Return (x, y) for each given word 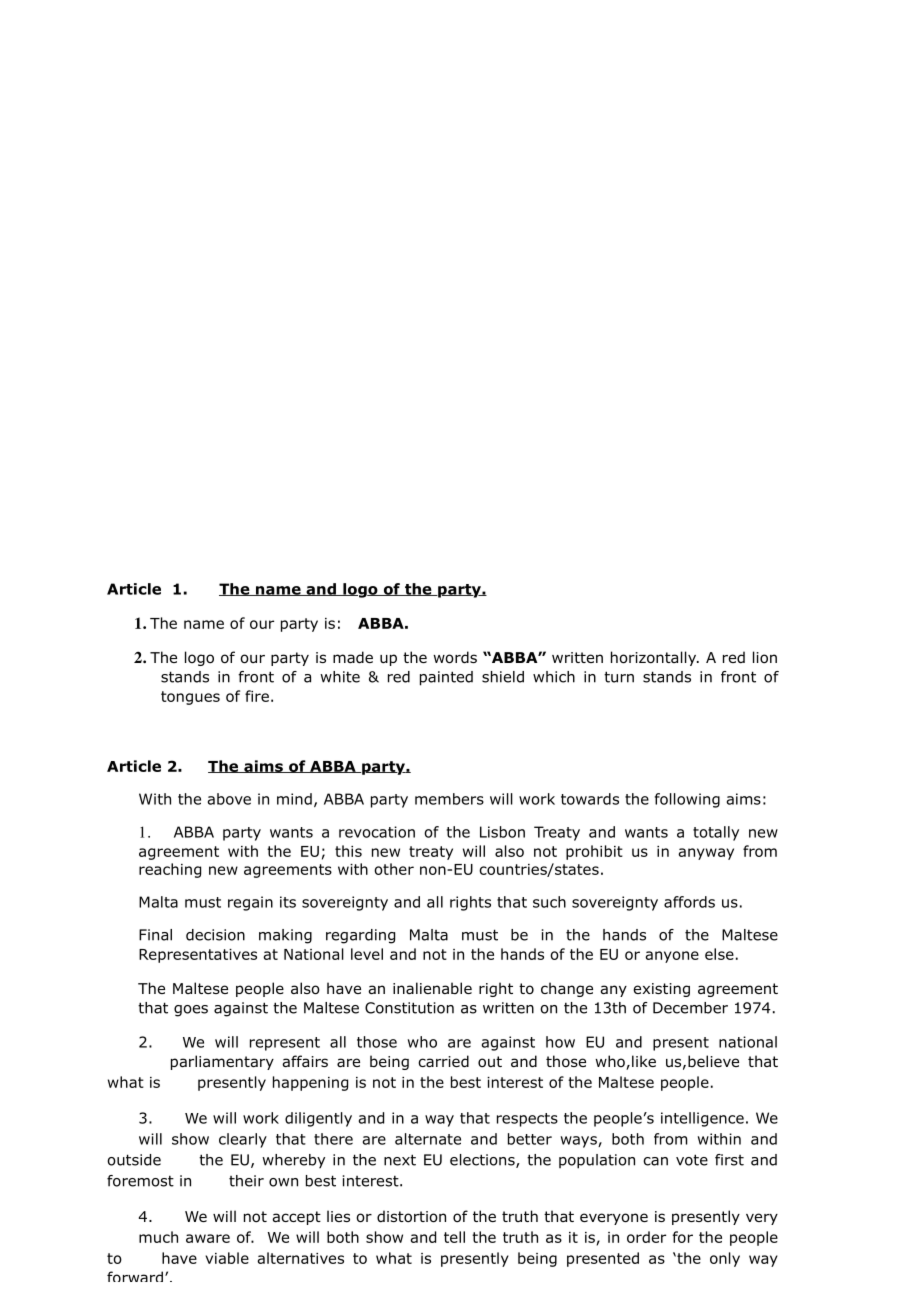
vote (692, 1160)
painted (446, 678)
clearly (243, 1140)
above (229, 799)
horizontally (654, 658)
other (394, 869)
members (449, 799)
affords (689, 902)
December (690, 1008)
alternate (428, 1139)
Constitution (409, 1008)
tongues (190, 698)
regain (250, 903)
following (687, 800)
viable (227, 1258)
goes (191, 1011)
